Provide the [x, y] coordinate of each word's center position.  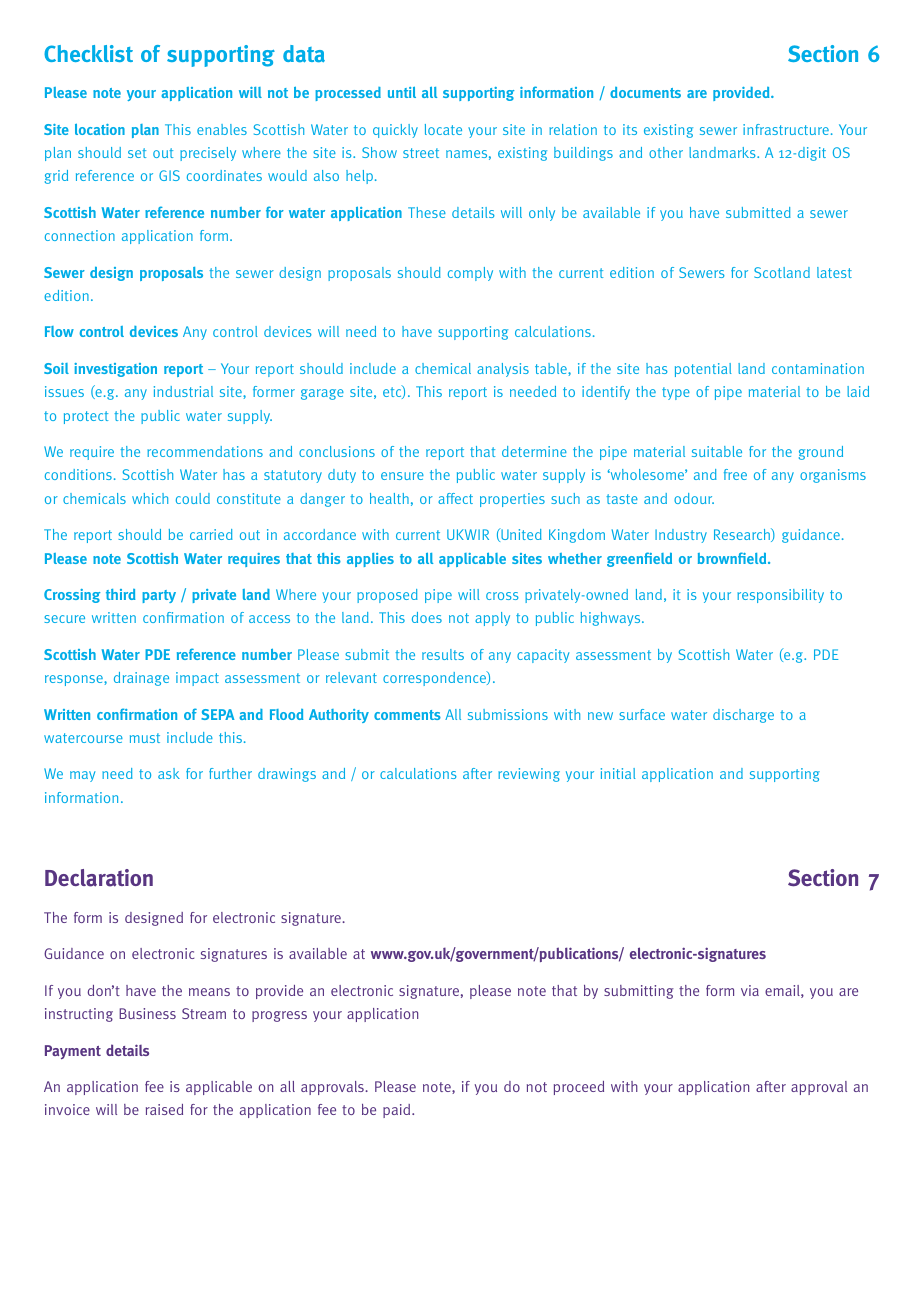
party [159, 596]
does [427, 617]
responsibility [780, 596]
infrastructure [786, 129]
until [402, 92]
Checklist [88, 53]
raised [164, 1109]
